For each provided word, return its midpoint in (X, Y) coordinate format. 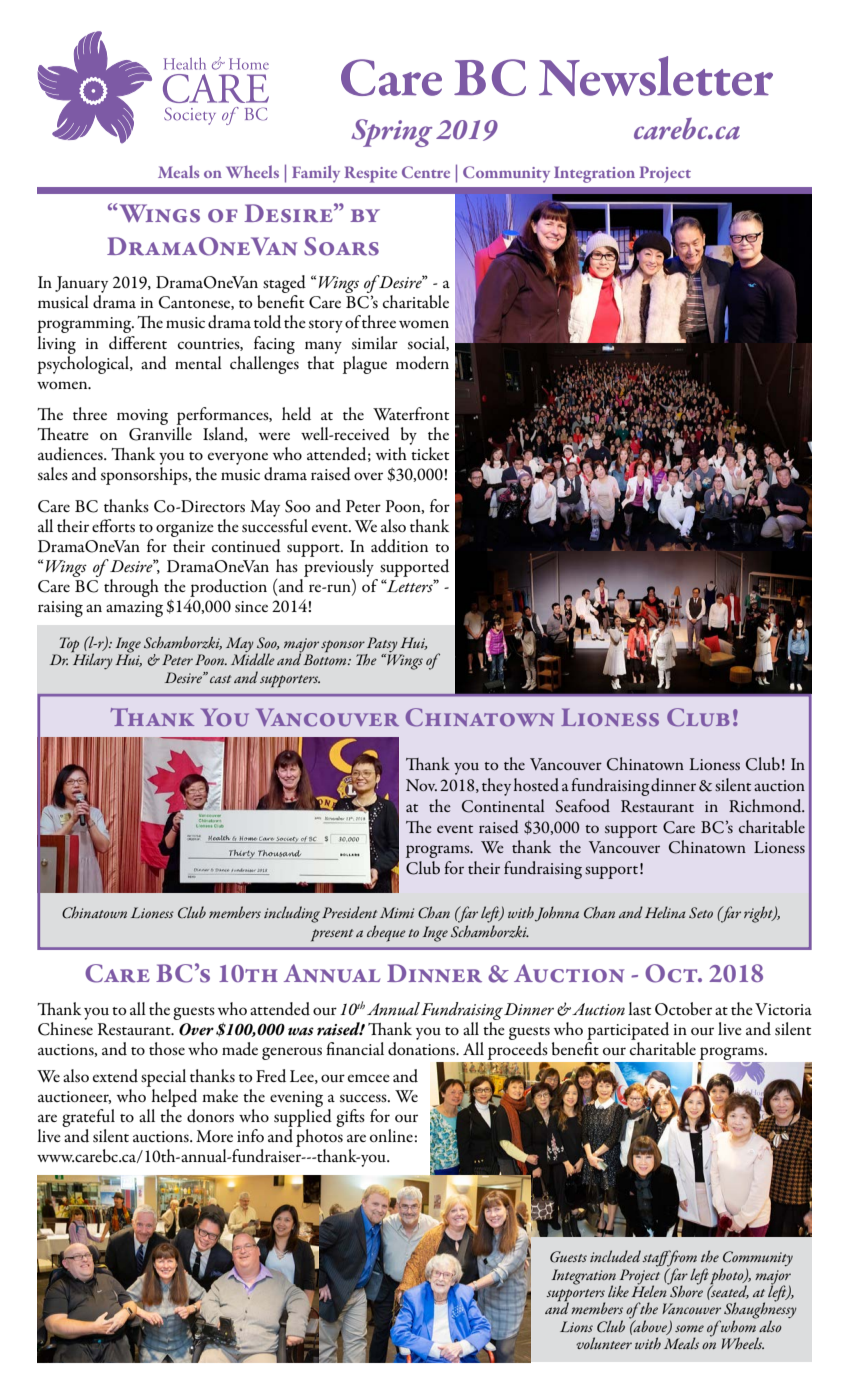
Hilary (92, 660)
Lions (576, 1326)
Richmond (766, 805)
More (214, 1136)
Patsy (382, 646)
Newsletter (656, 76)
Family (316, 174)
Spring (391, 133)
